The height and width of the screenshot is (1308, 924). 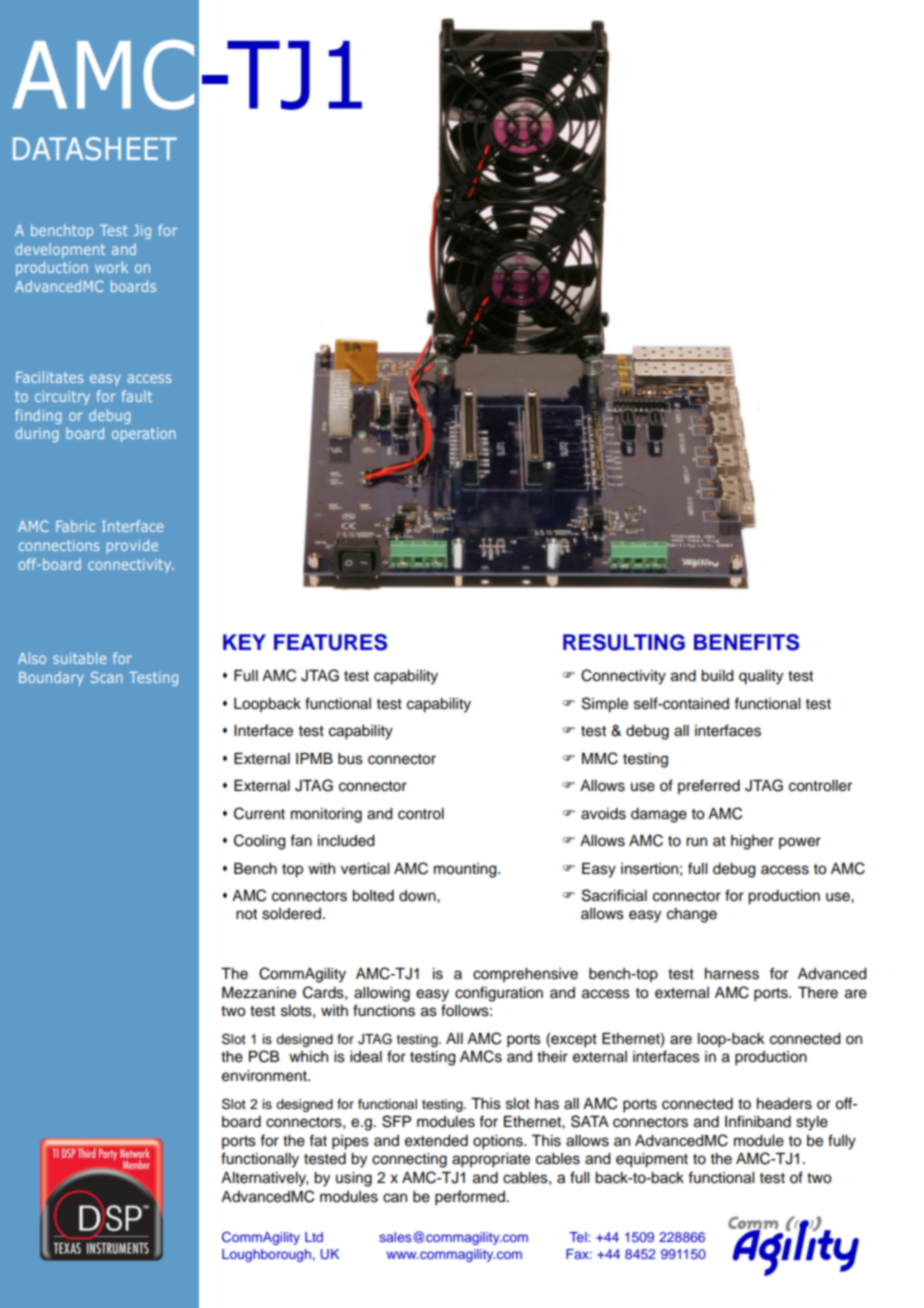 I want to click on DATASHEET, so click(x=95, y=148).
